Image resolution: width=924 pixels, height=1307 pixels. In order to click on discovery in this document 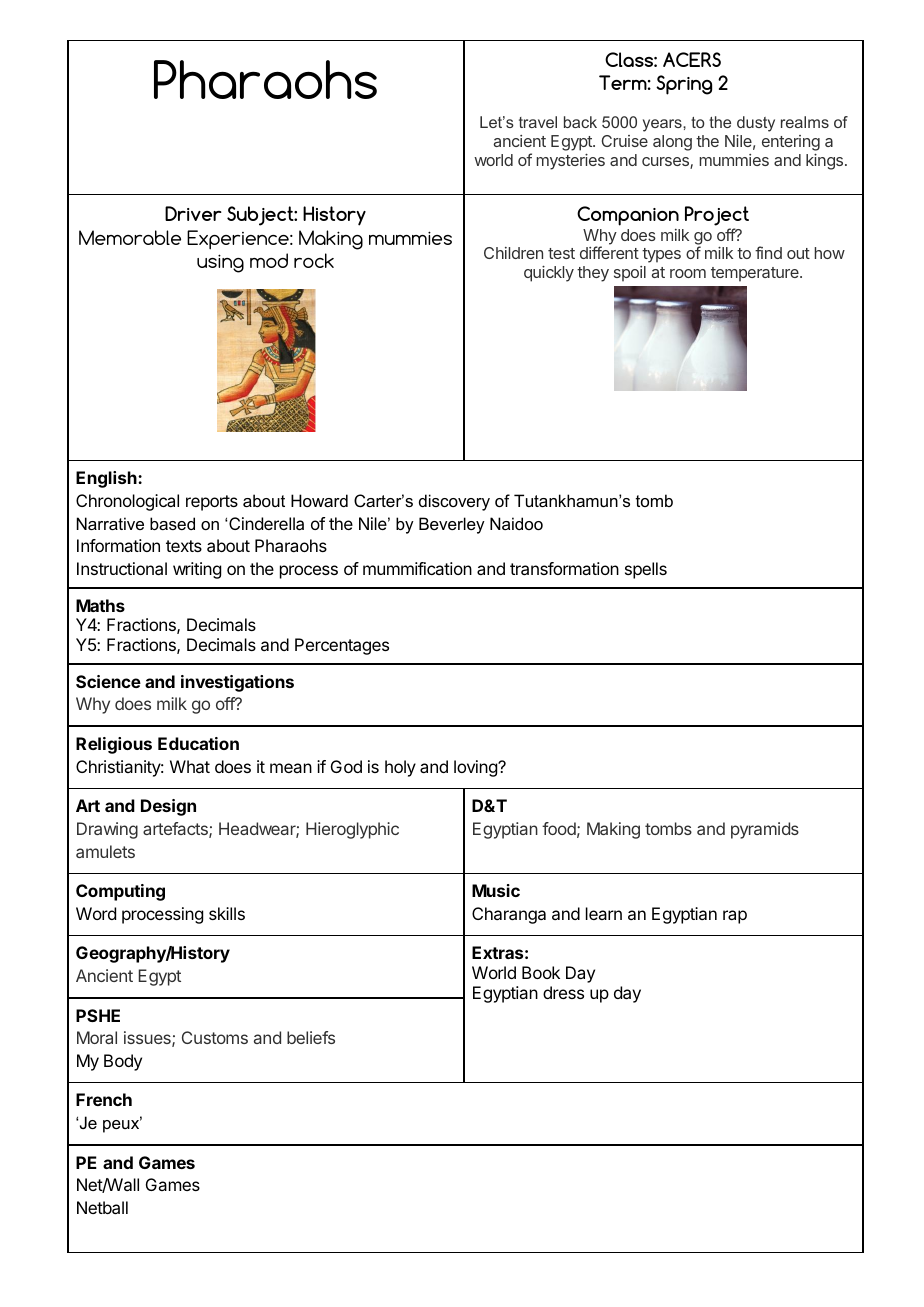, I will do `click(454, 502)`.
